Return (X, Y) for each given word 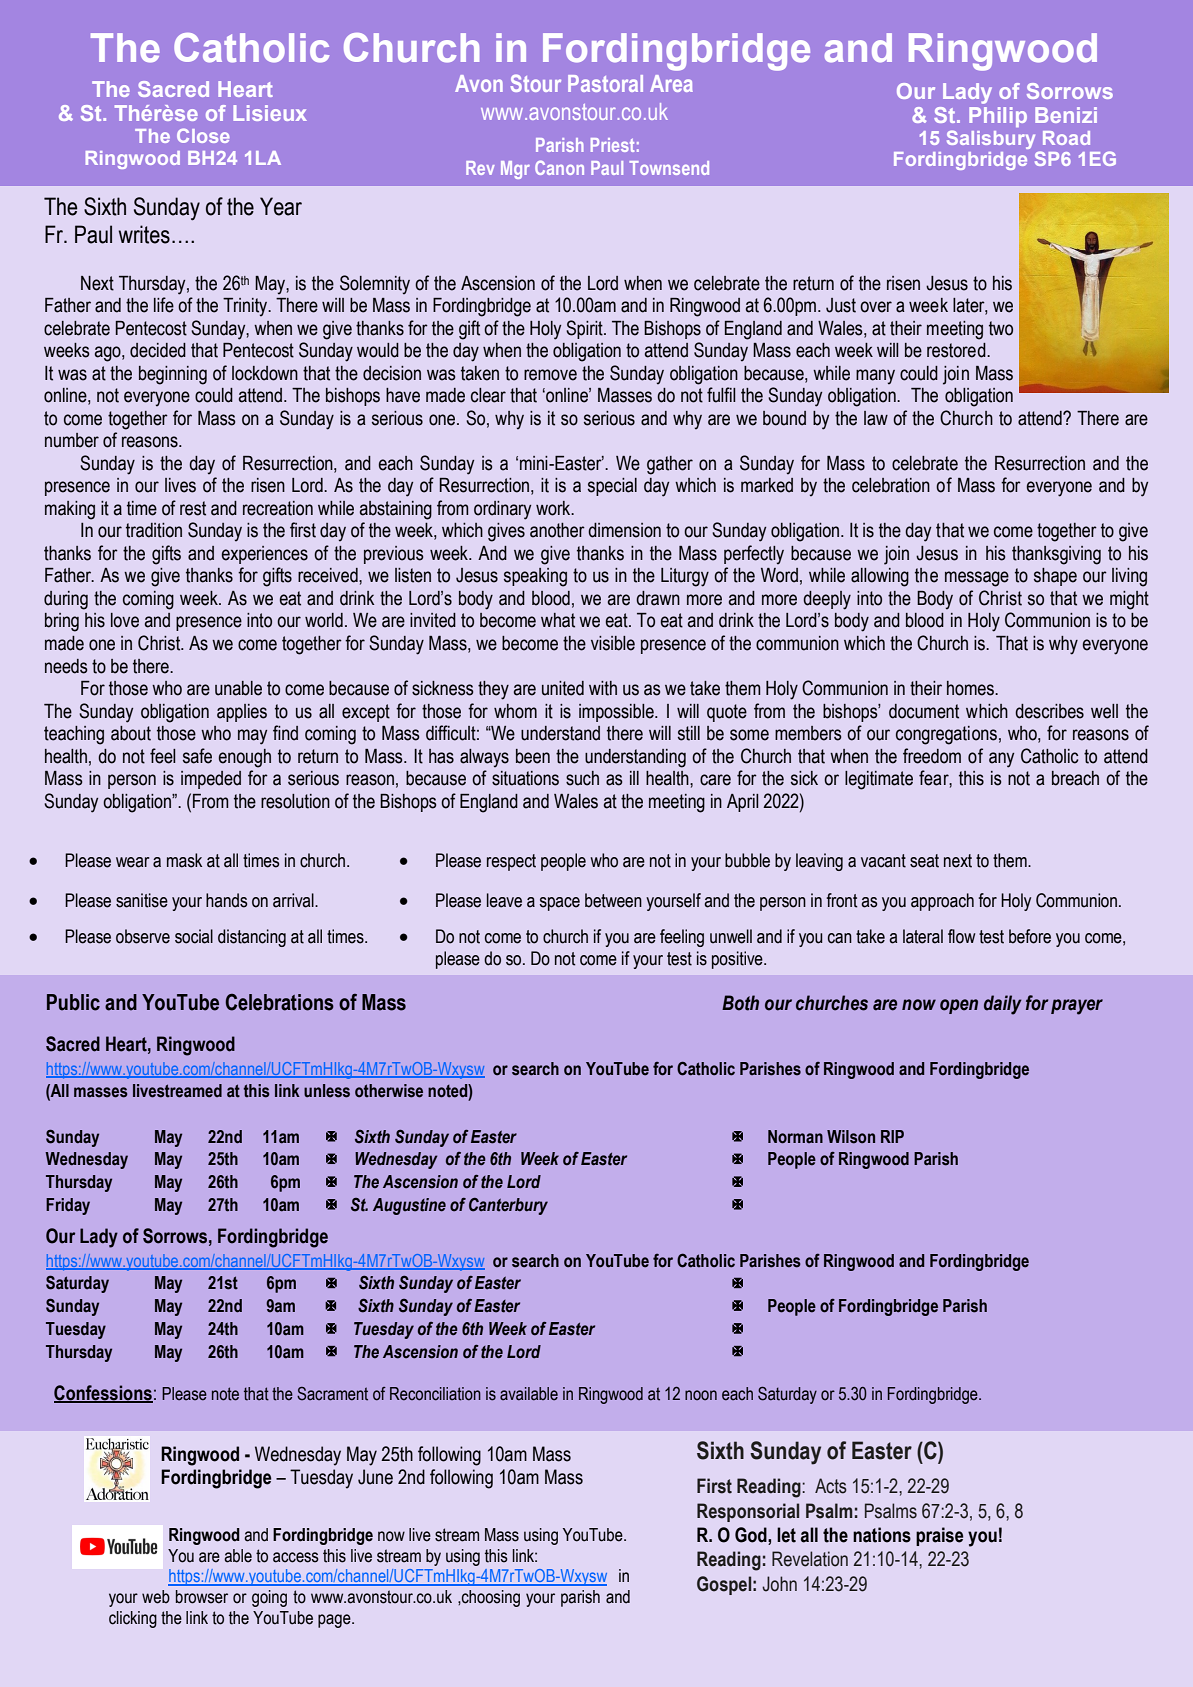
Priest (612, 145)
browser (202, 1597)
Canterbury (508, 1206)
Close (203, 135)
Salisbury (991, 139)
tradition (154, 530)
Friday (68, 1206)
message (977, 579)
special (612, 487)
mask (184, 860)
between (613, 900)
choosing (490, 1598)
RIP (892, 1136)
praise (939, 1536)
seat (924, 861)
